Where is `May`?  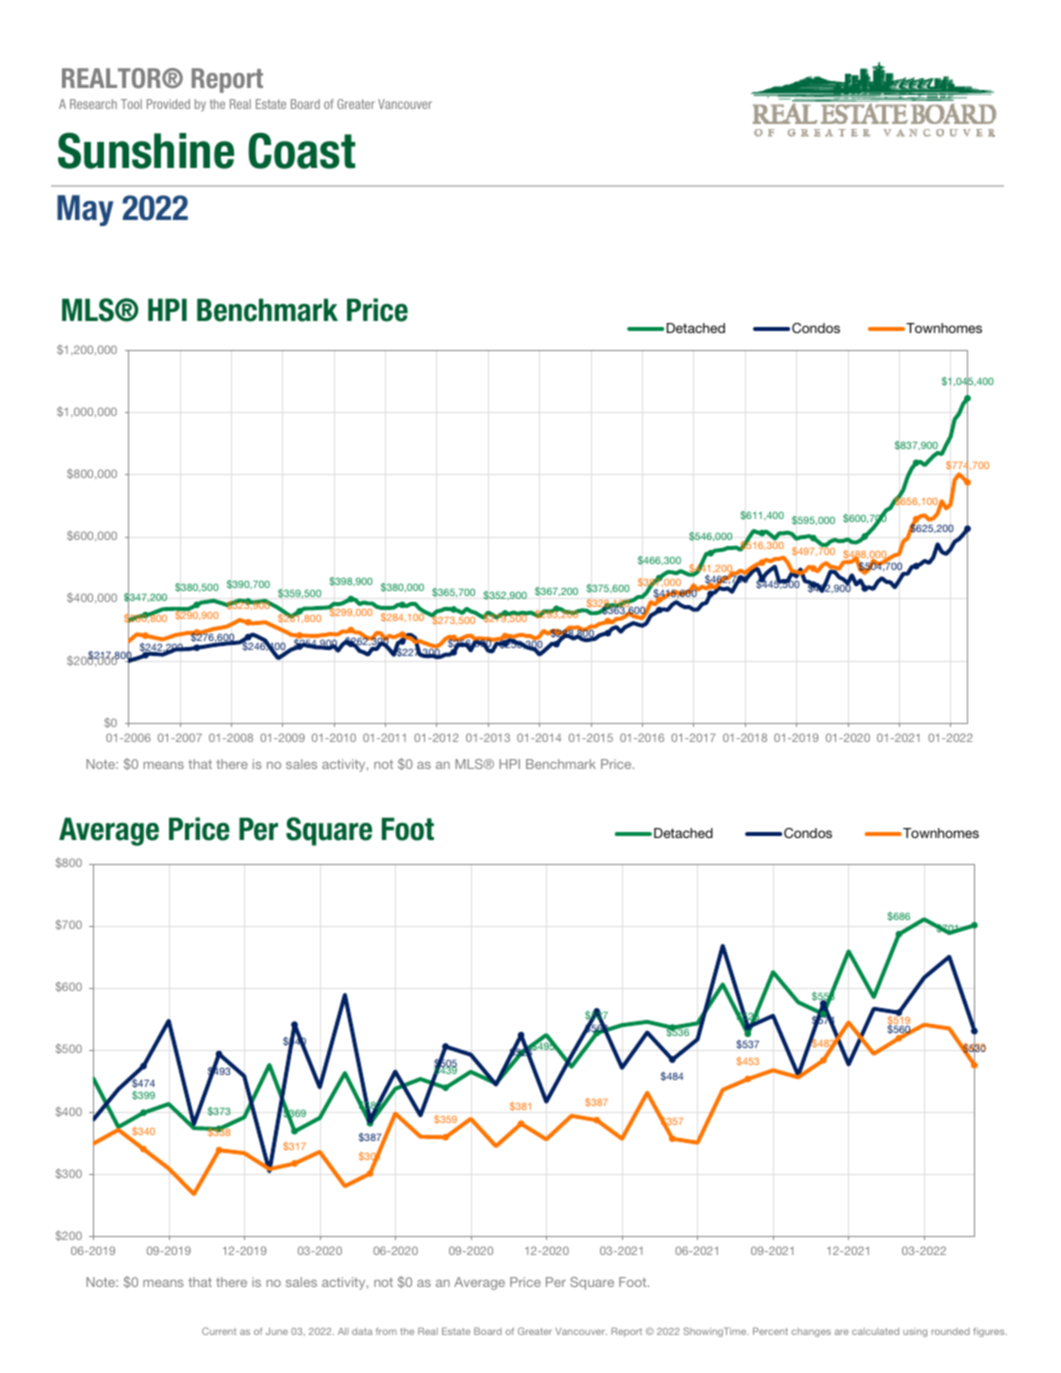 May is located at coordinates (85, 210).
